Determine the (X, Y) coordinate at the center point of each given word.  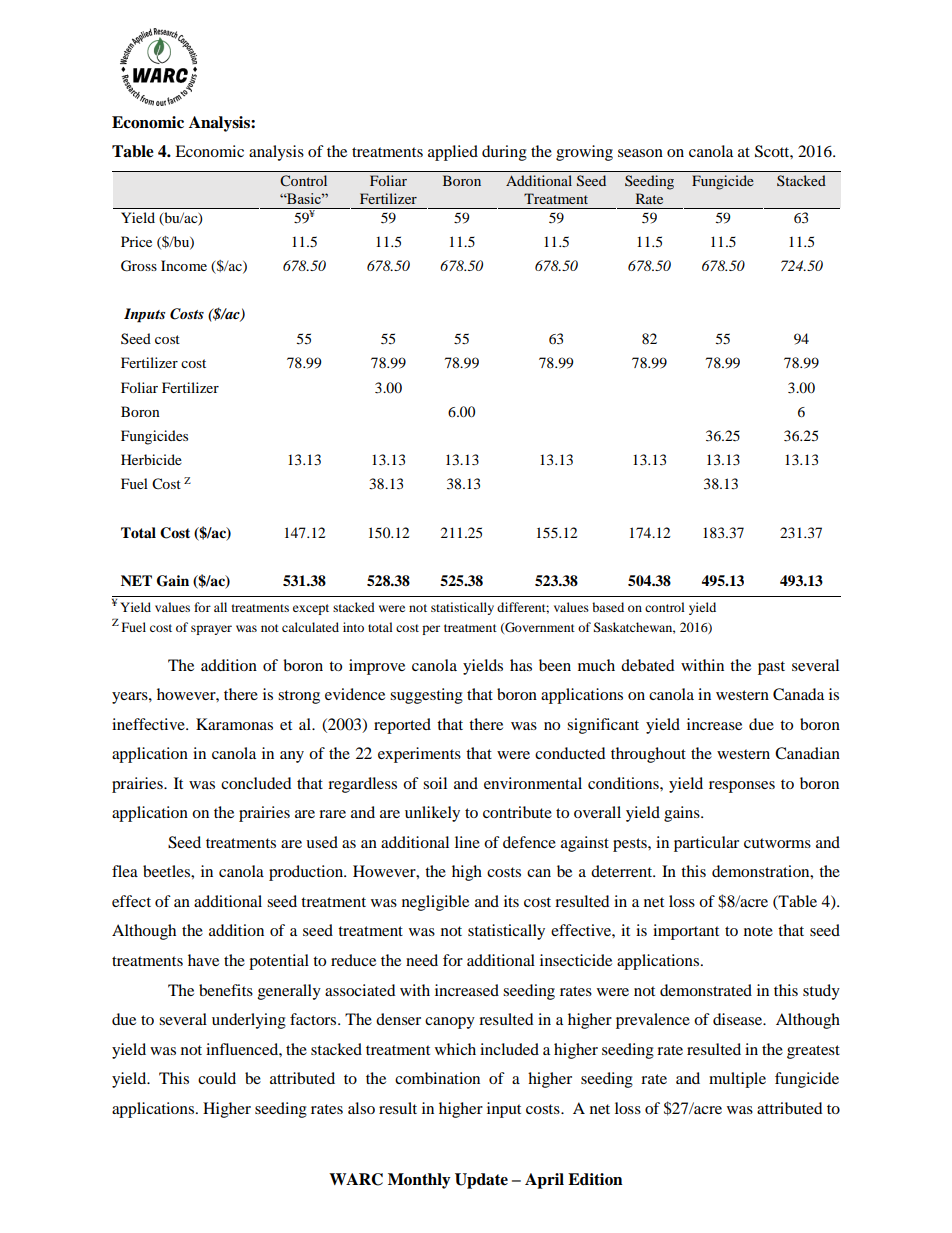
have (203, 960)
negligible (435, 903)
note (758, 931)
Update (481, 1181)
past (771, 668)
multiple (737, 1080)
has (521, 665)
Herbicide (151, 459)
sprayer (211, 630)
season (640, 153)
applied (453, 153)
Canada (798, 694)
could (217, 1078)
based (608, 607)
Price (136, 241)
